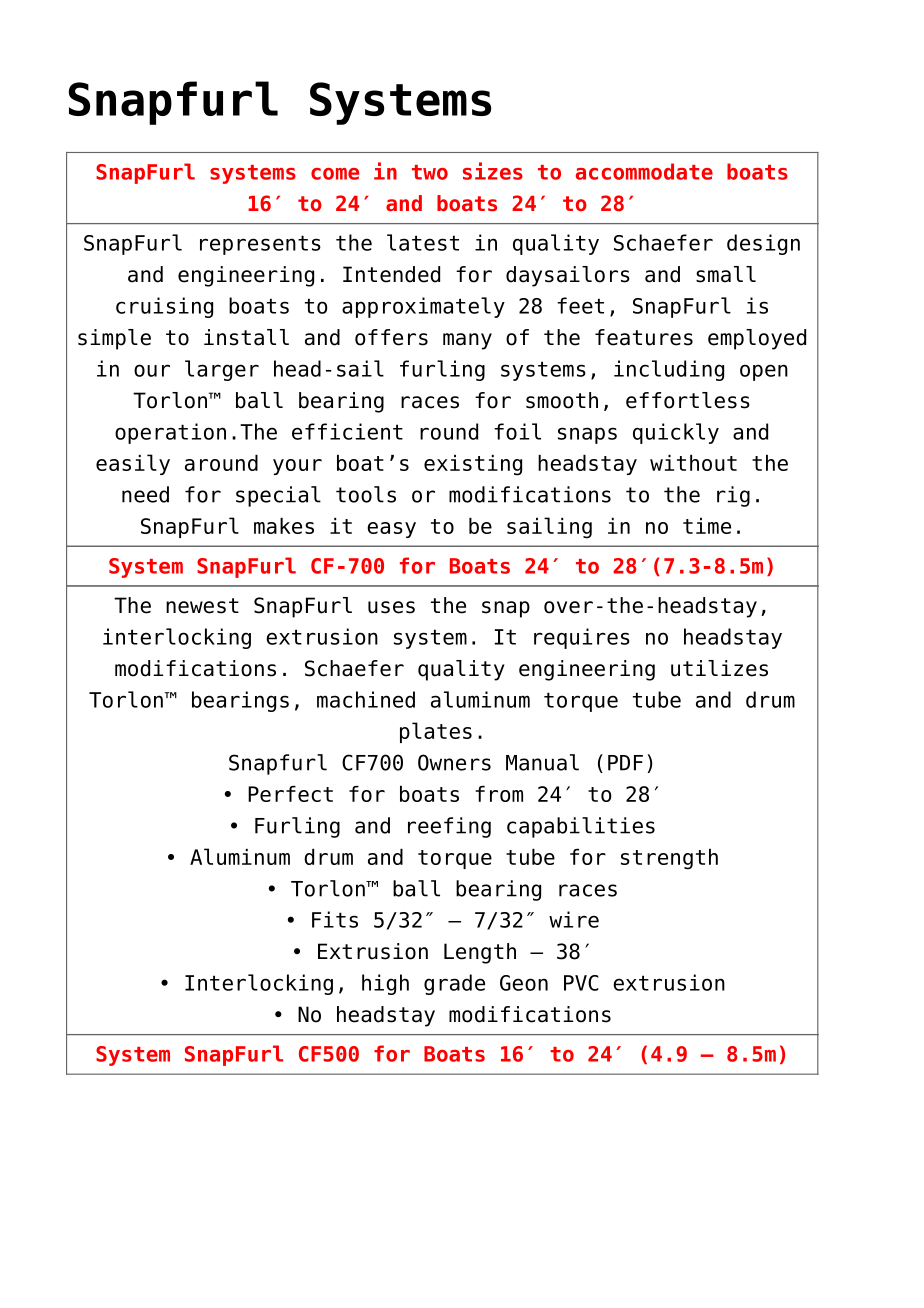 The image size is (924, 1308). What do you see at coordinates (467, 341) in the screenshot?
I see `many` at bounding box center [467, 341].
